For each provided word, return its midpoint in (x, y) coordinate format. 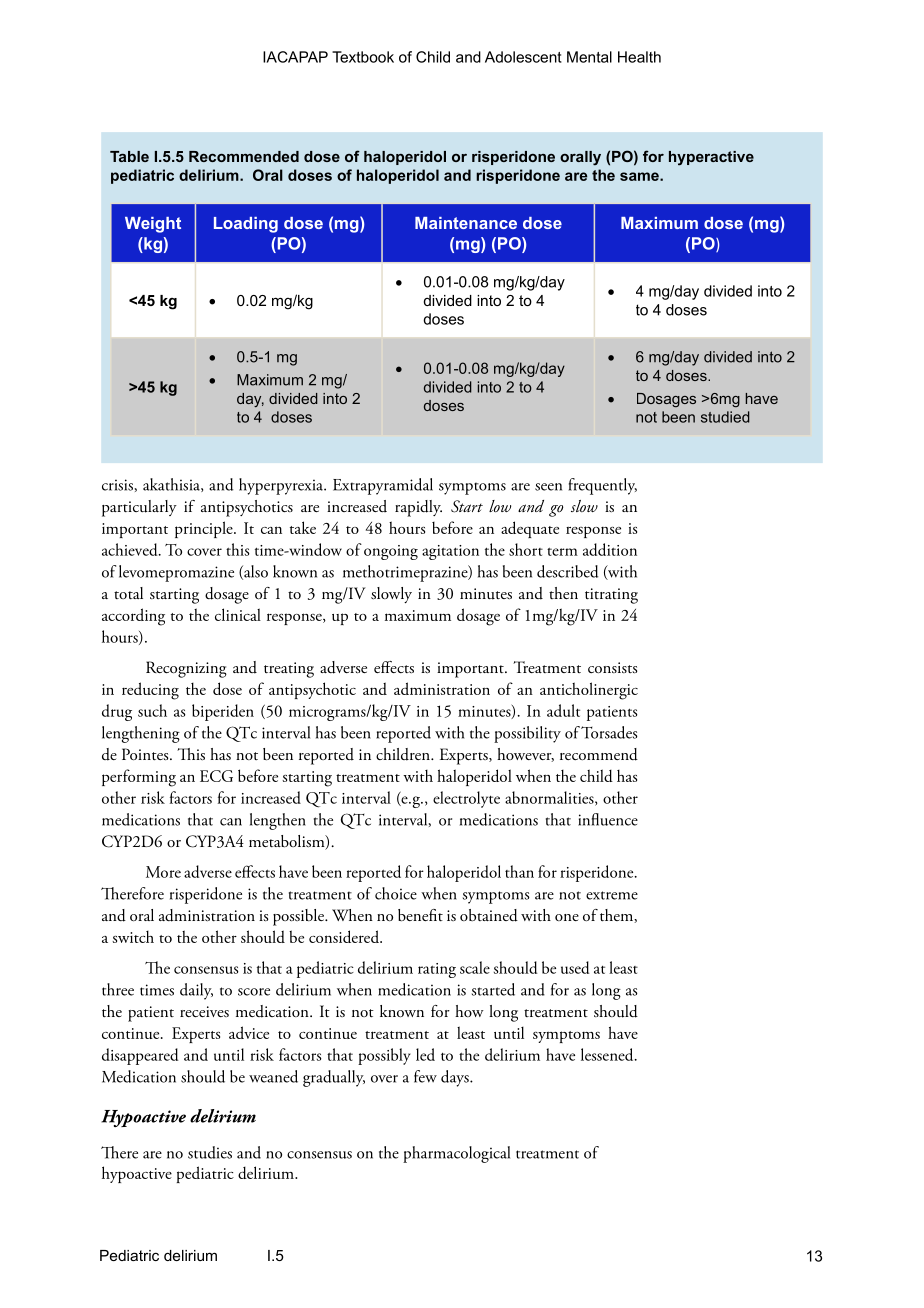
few (425, 1076)
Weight (153, 225)
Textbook (363, 57)
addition (610, 549)
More (163, 872)
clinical (238, 614)
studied (725, 417)
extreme (612, 895)
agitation (450, 552)
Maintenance (466, 223)
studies (210, 1152)
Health (639, 57)
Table (129, 156)
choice (396, 893)
